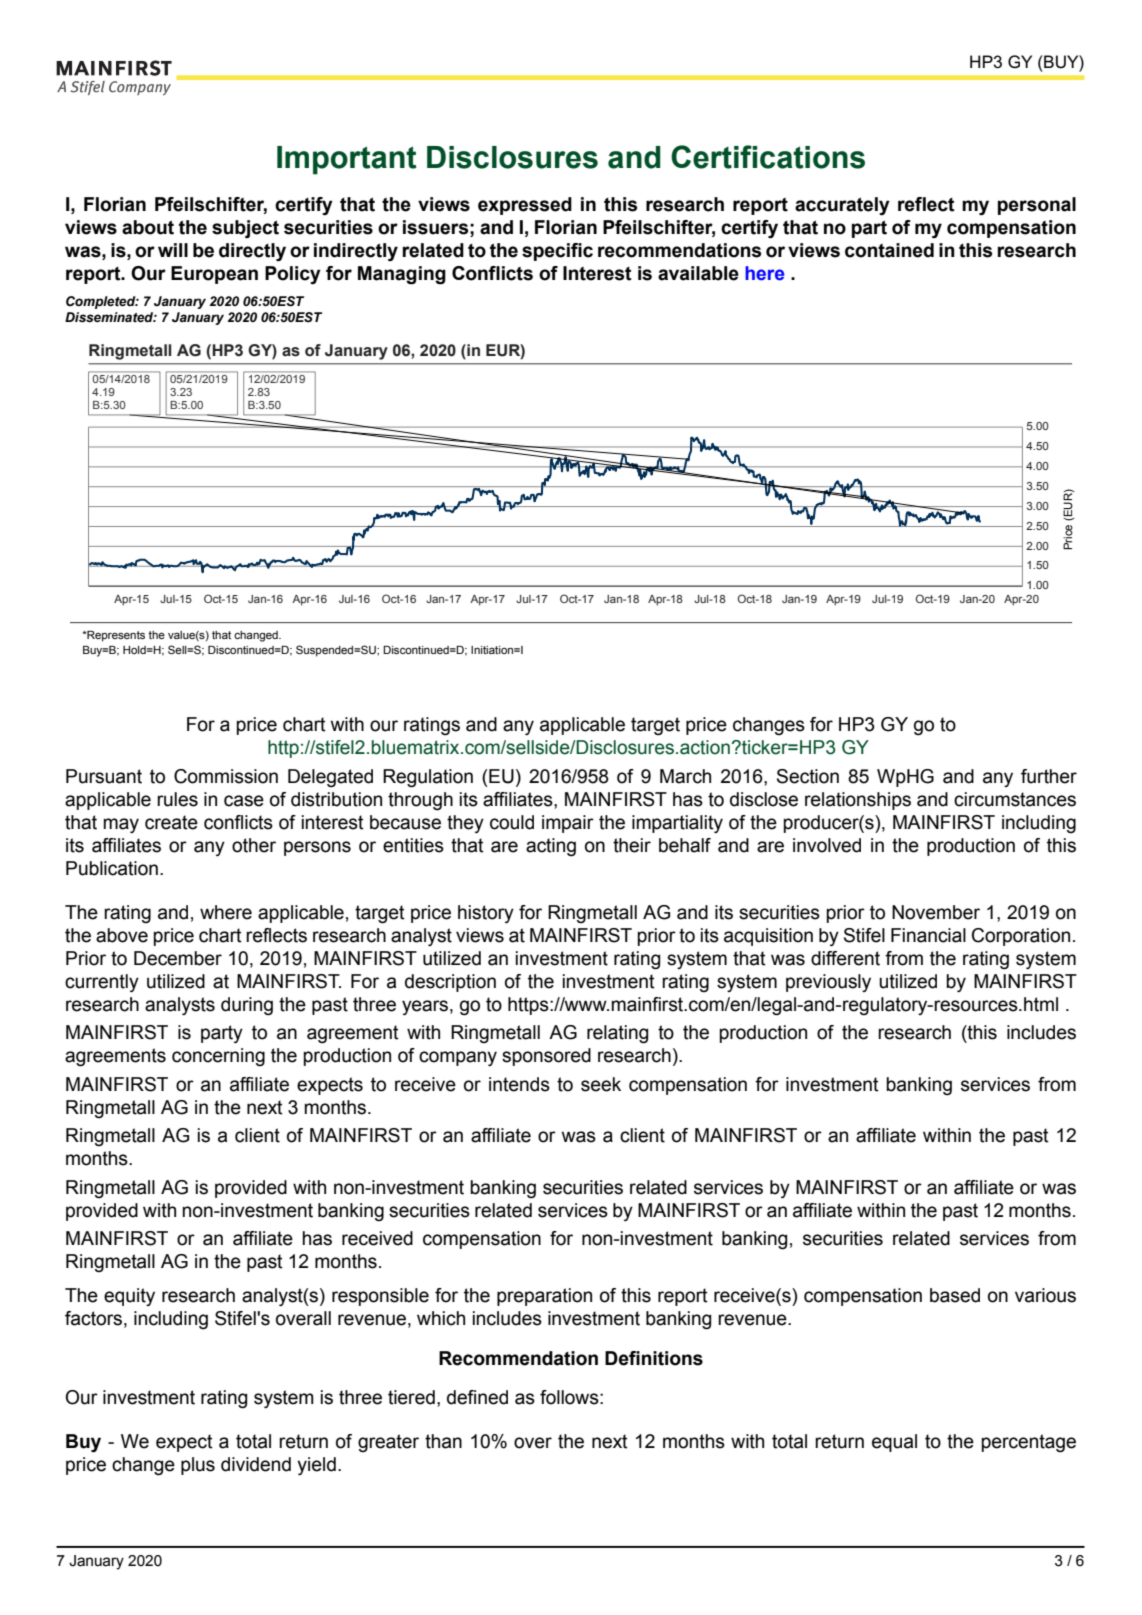 This page has width=1142, height=1615. Describe the element at coordinates (858, 801) in the page. I see `relationships` at that location.
